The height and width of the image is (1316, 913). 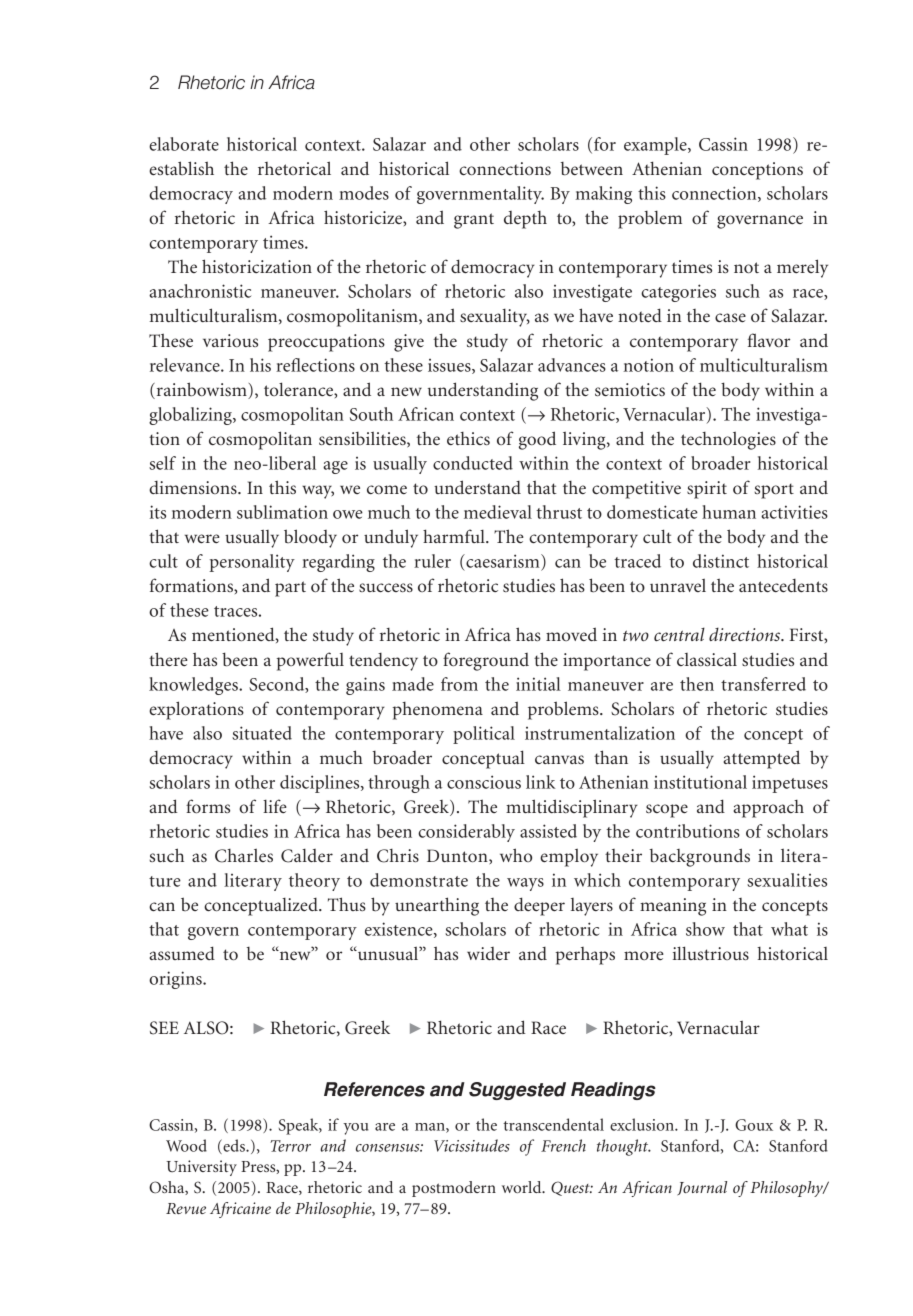 What do you see at coordinates (472, 1145) in the image?
I see `Vicissitudes` at bounding box center [472, 1145].
